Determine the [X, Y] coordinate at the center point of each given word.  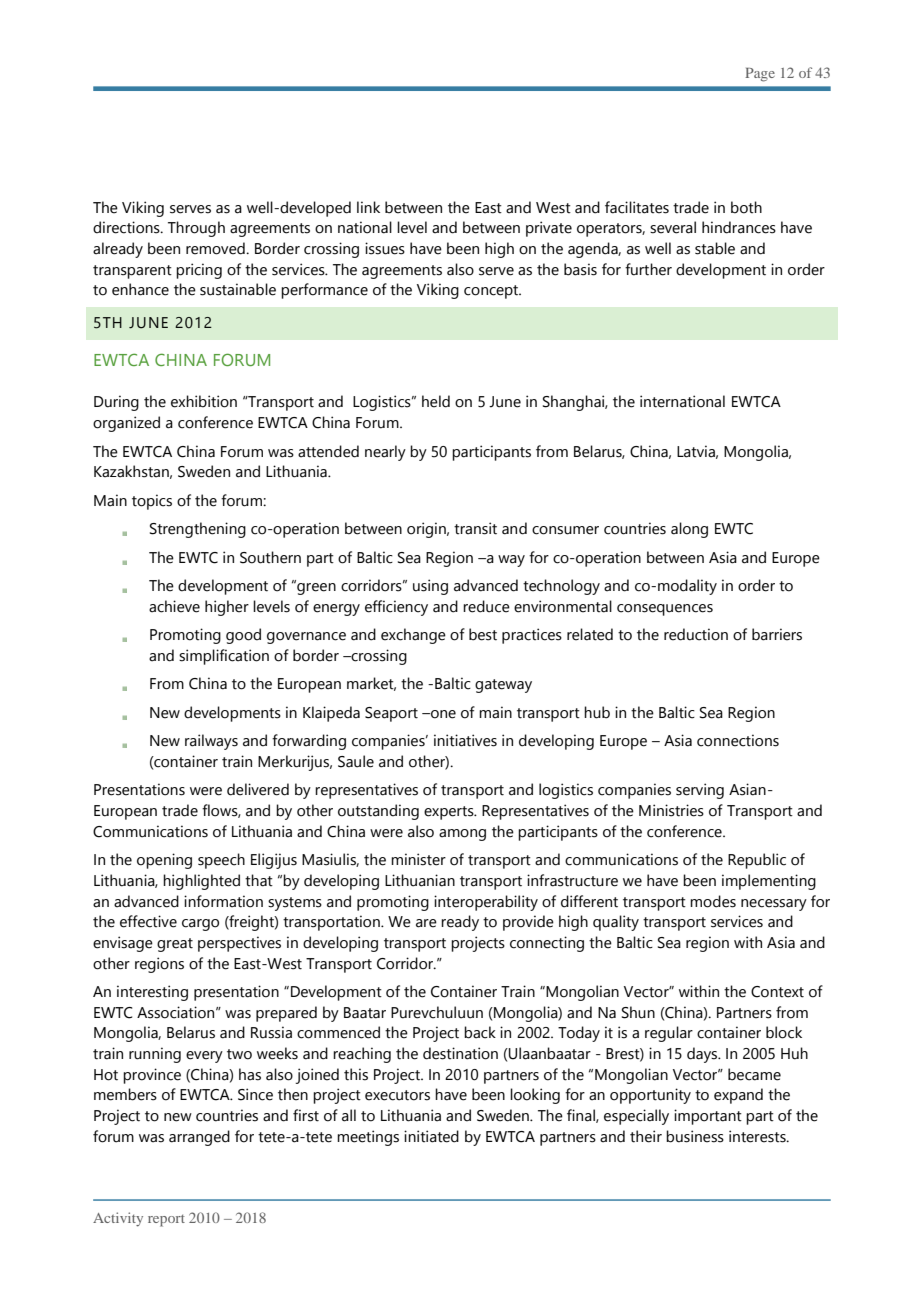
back [480, 1032]
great [175, 945]
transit [475, 528]
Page [760, 75]
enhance [140, 289]
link [368, 207]
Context [777, 992]
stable [715, 248]
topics [152, 502]
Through [196, 229]
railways [211, 742]
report [166, 1220]
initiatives [465, 740]
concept [492, 292]
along [689, 530]
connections [738, 740]
